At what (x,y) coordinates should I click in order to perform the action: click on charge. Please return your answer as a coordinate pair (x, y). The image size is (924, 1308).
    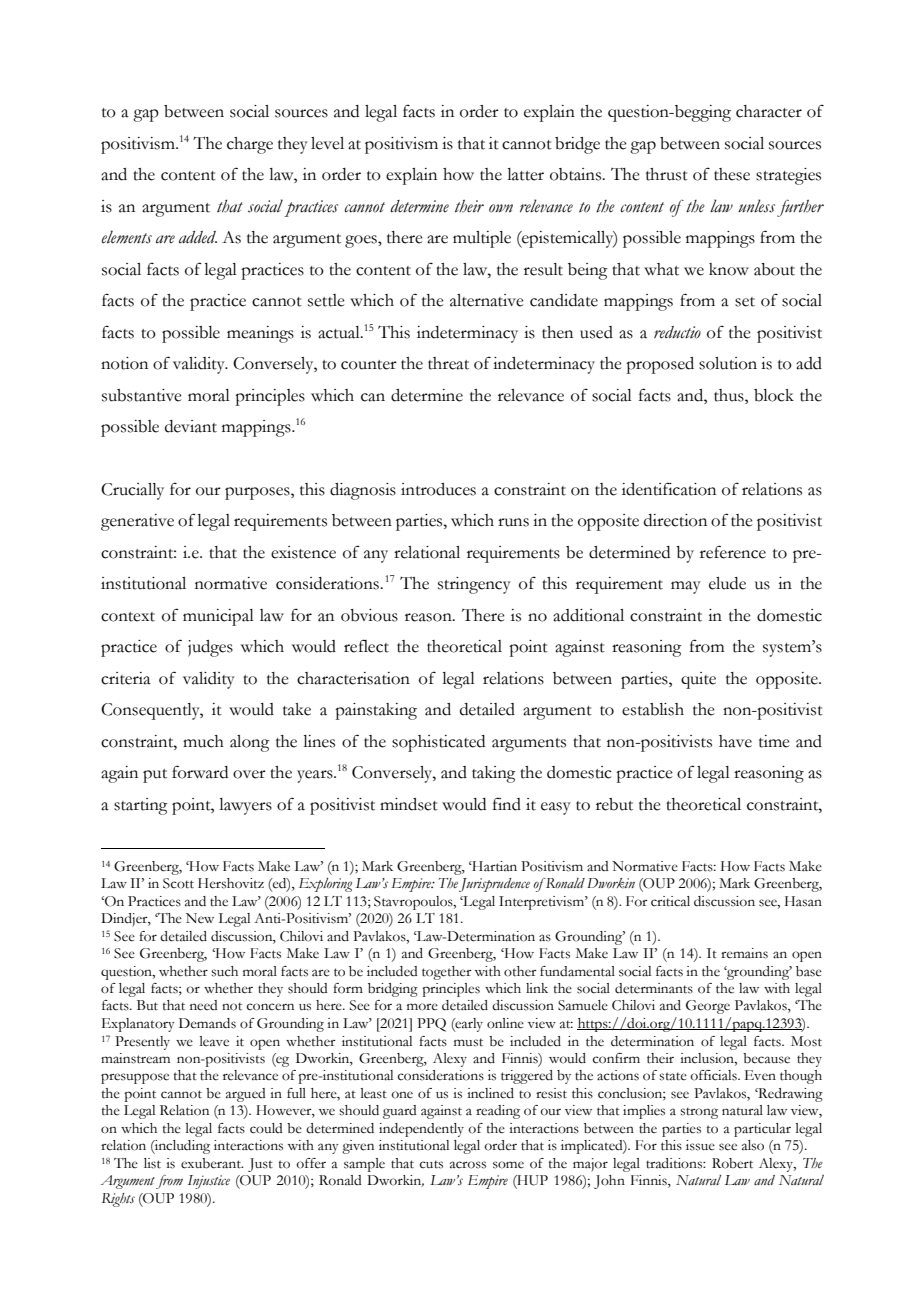
    Looking at the image, I should click on (250, 145).
